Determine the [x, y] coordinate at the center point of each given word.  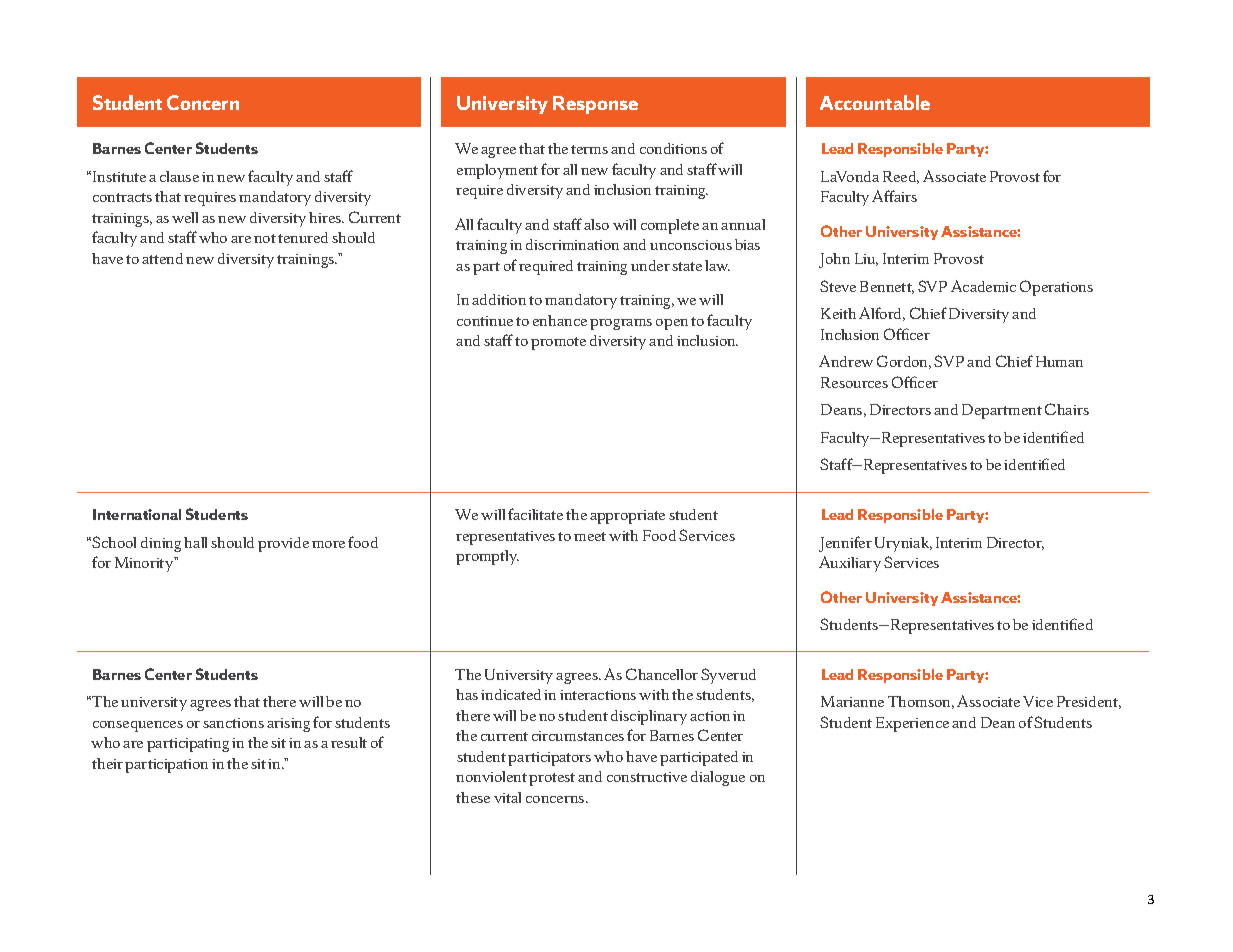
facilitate [535, 514]
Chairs [1067, 409]
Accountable [875, 102]
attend [162, 258]
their [107, 763]
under [650, 265]
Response [595, 105]
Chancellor [662, 674]
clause [179, 176]
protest [552, 779]
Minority [145, 564]
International [137, 514]
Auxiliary [850, 564]
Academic [983, 286]
